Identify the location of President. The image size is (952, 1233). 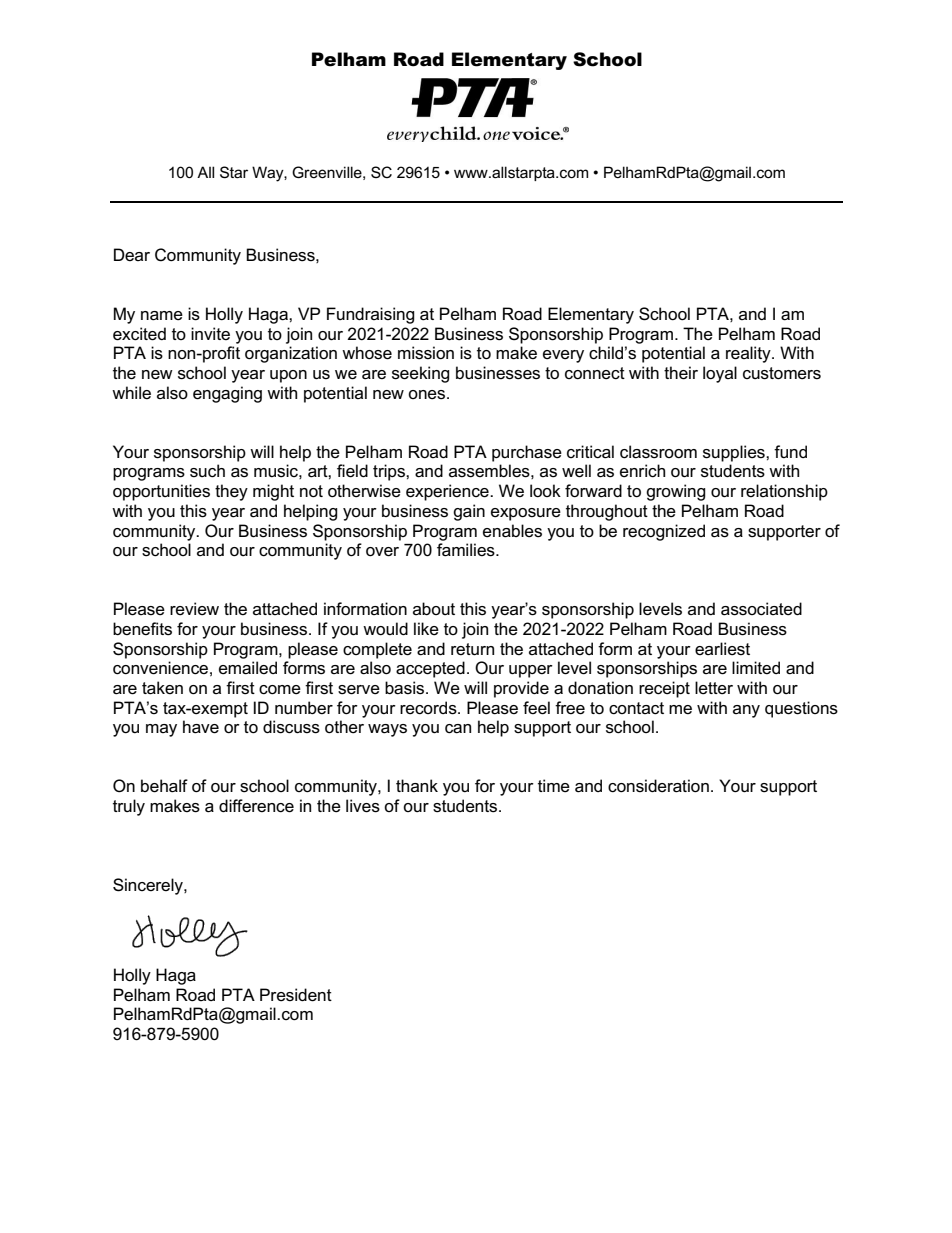
(296, 995).
